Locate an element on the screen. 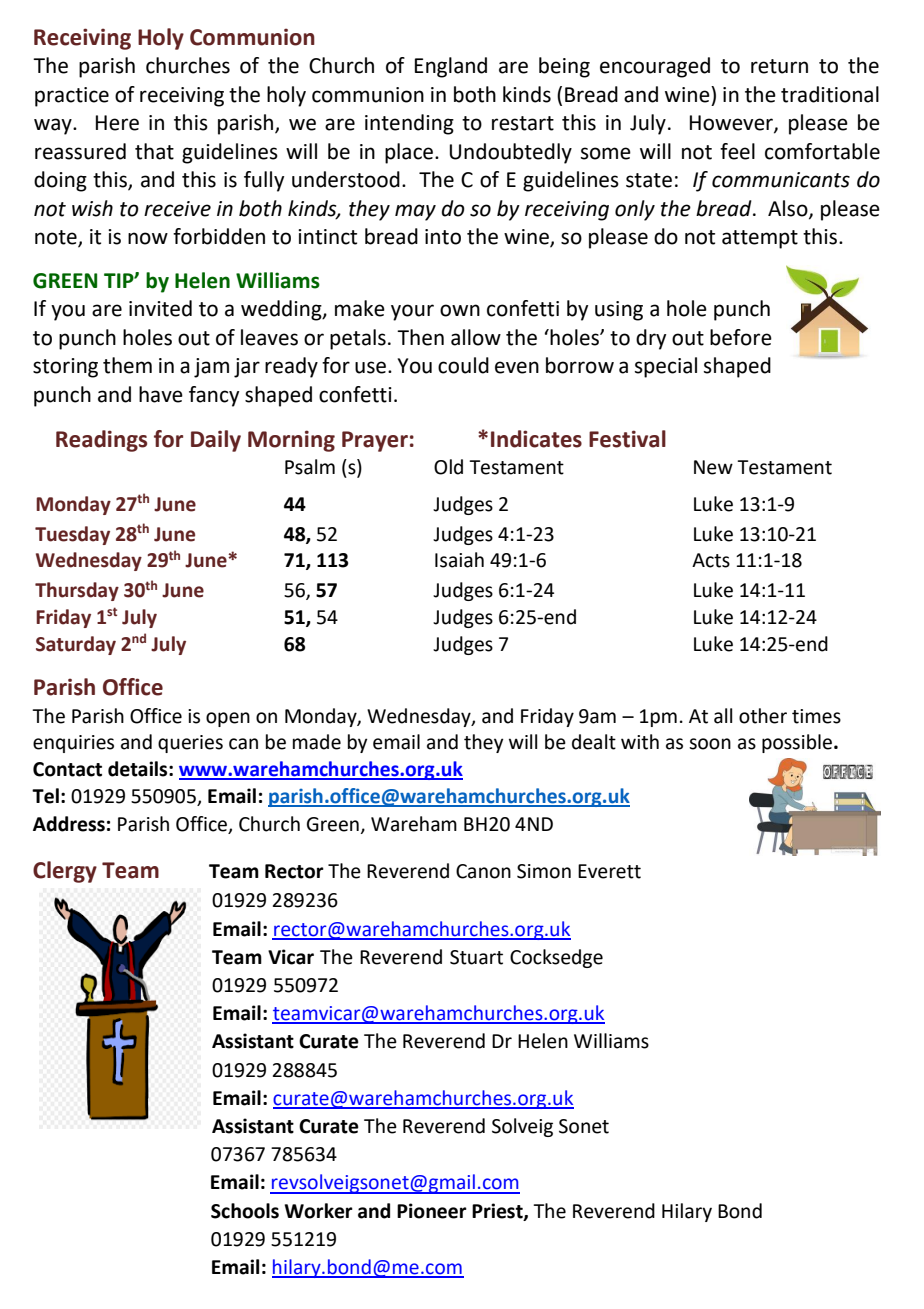  return is located at coordinates (779, 66).
